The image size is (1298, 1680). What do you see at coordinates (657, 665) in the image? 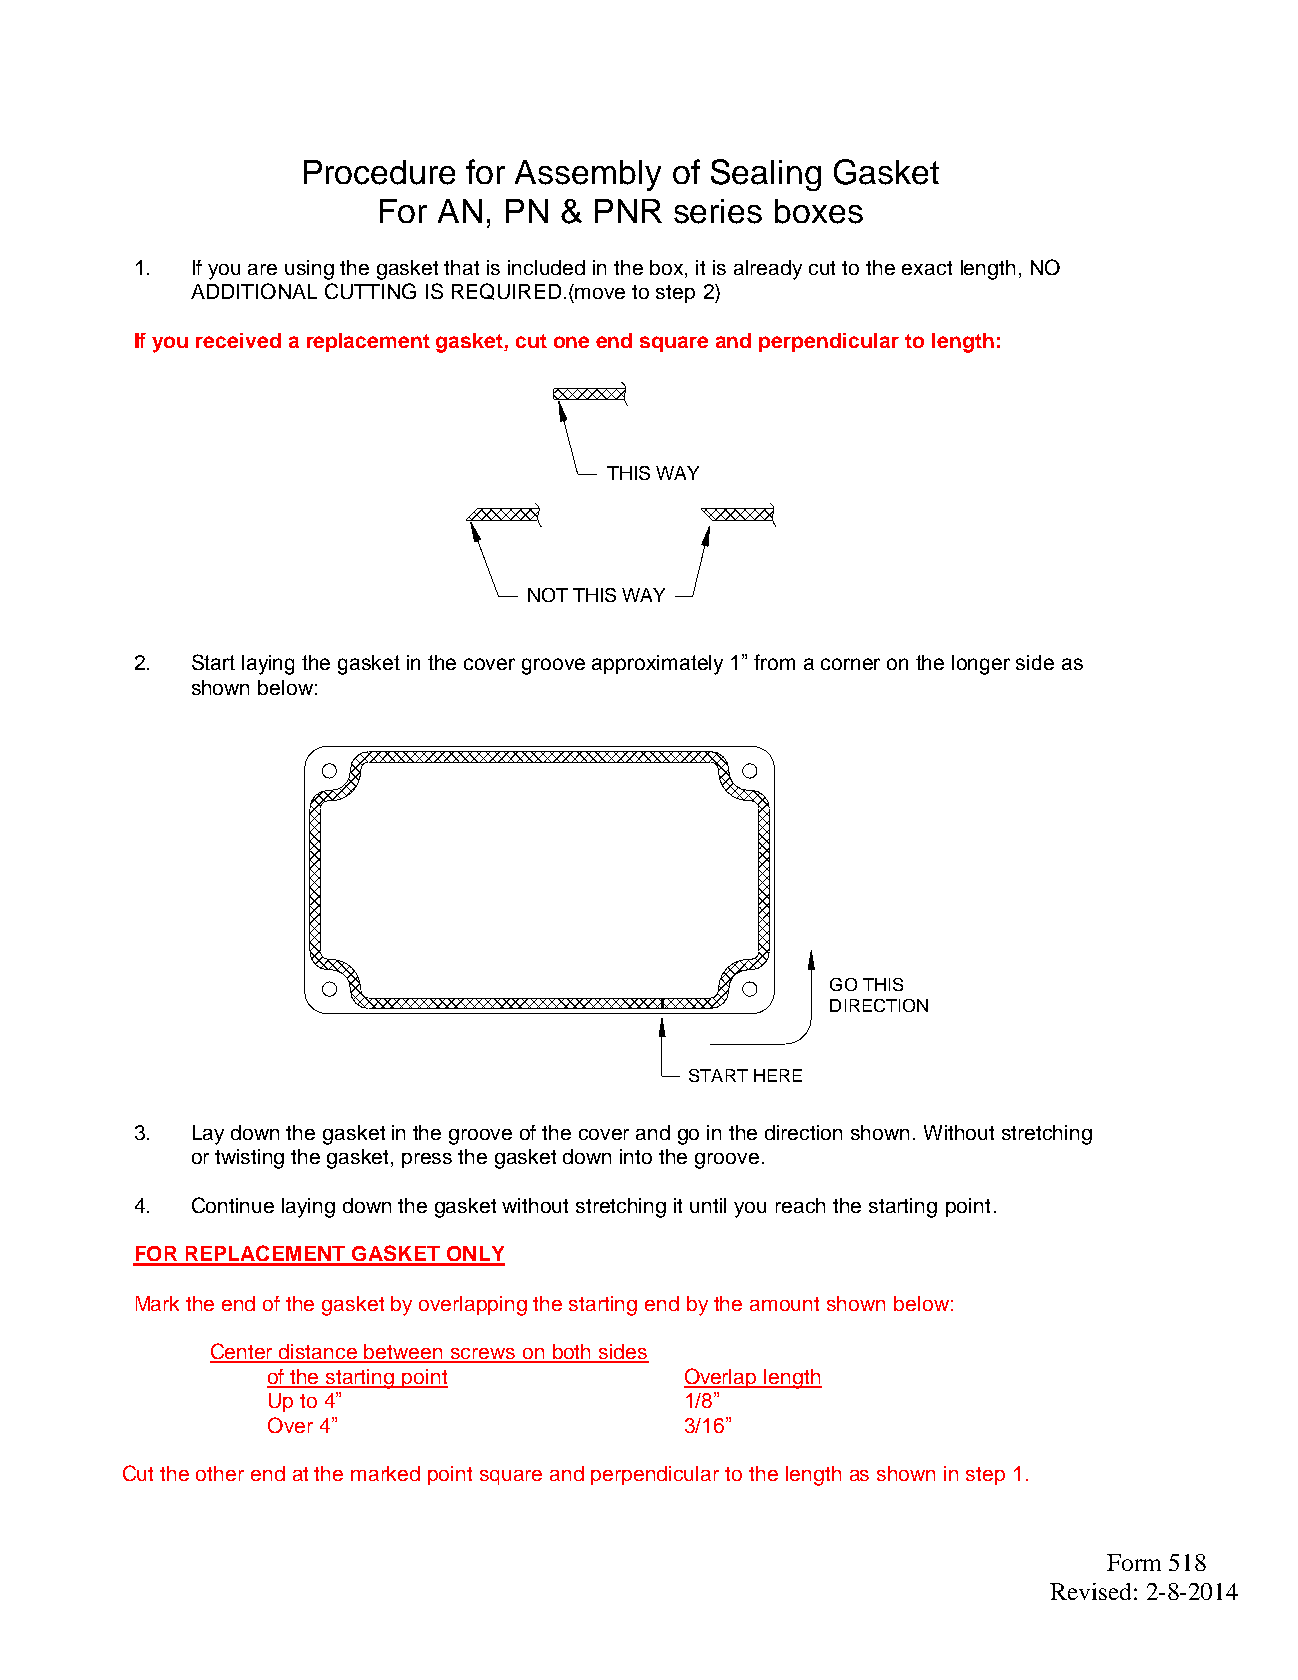
I see `approximately` at bounding box center [657, 665].
